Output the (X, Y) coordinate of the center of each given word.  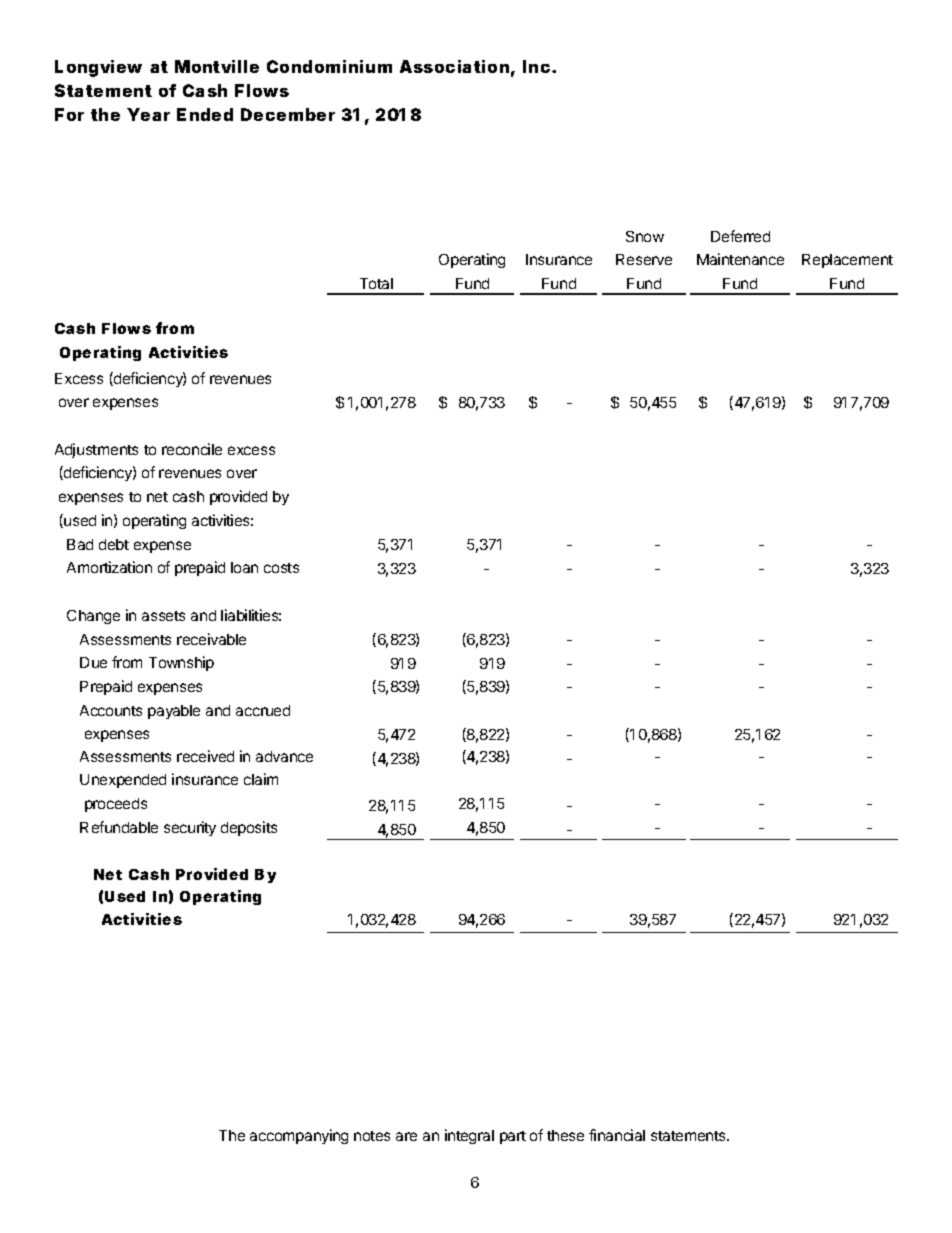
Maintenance (740, 259)
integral (469, 1136)
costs (281, 568)
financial (617, 1135)
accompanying (299, 1136)
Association (454, 66)
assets (163, 616)
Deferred (740, 236)
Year (148, 114)
